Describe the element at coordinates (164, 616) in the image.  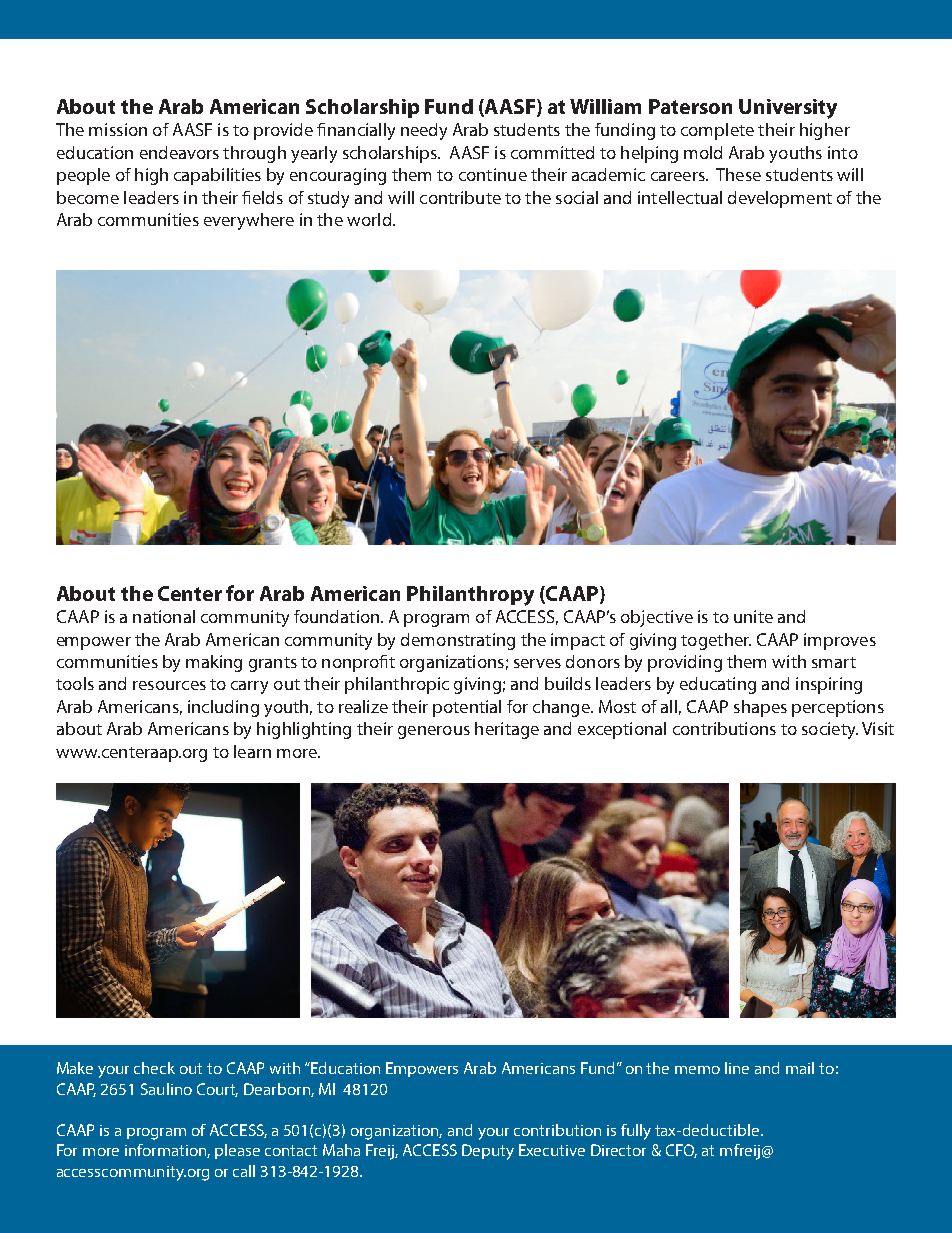
I see `national` at that location.
